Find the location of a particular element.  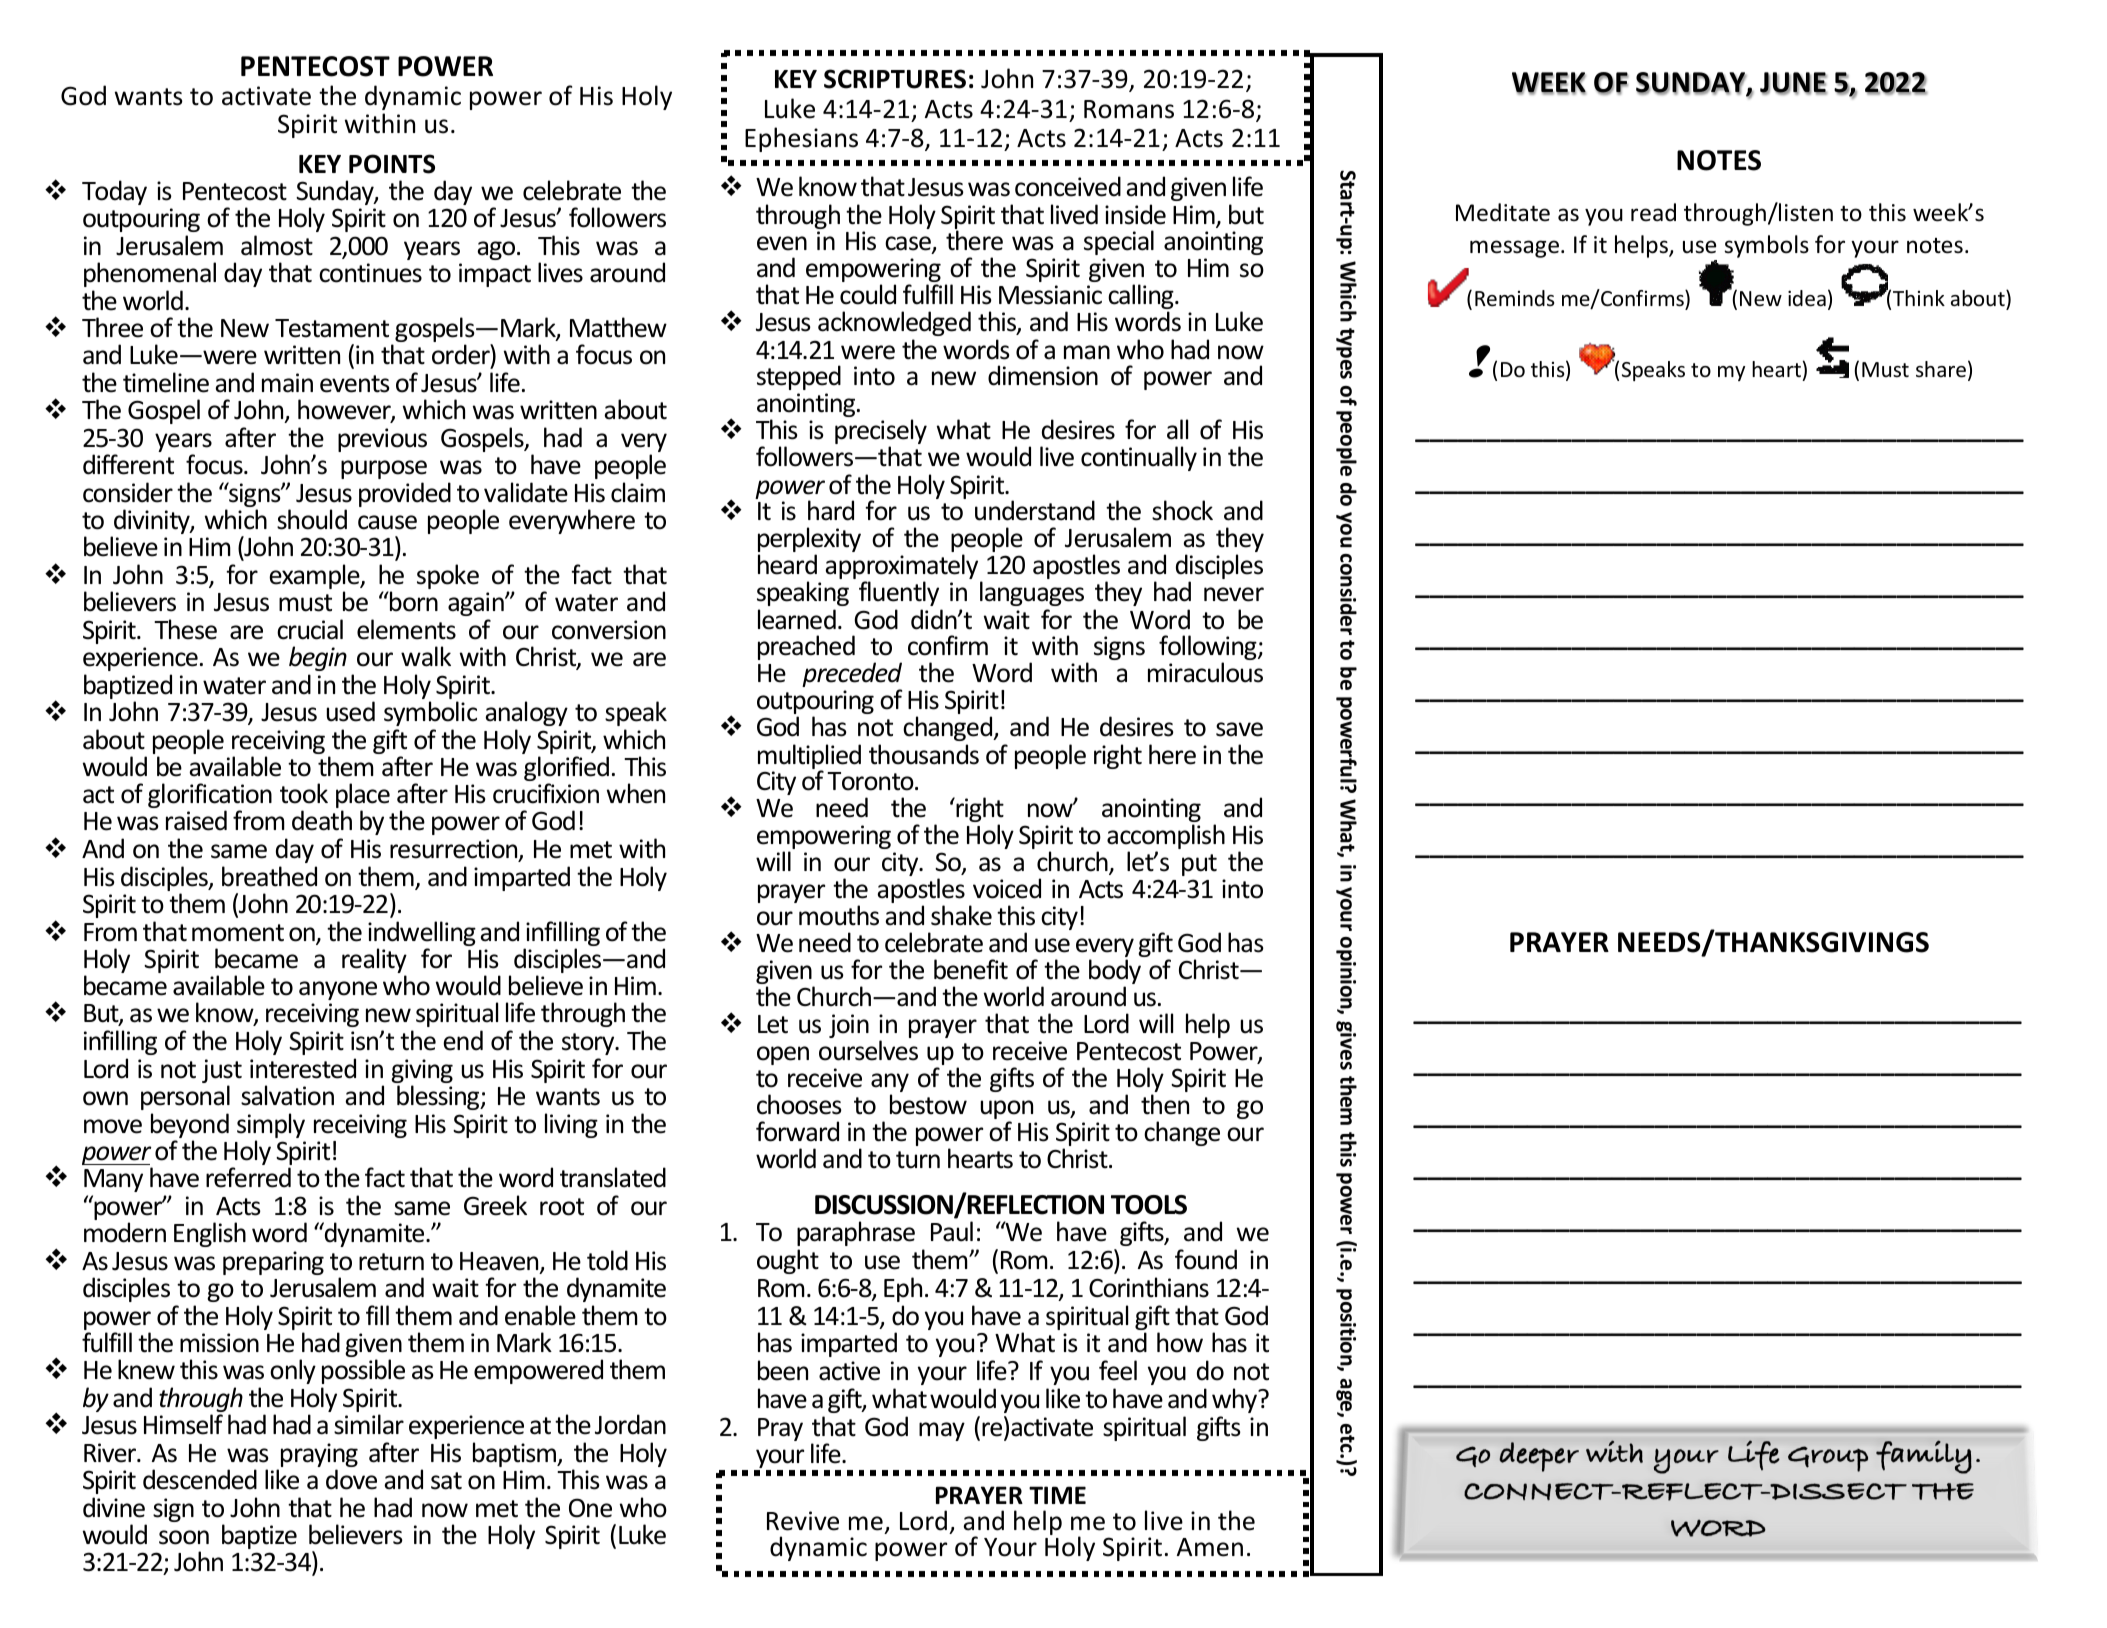

dove is located at coordinates (351, 1479).
